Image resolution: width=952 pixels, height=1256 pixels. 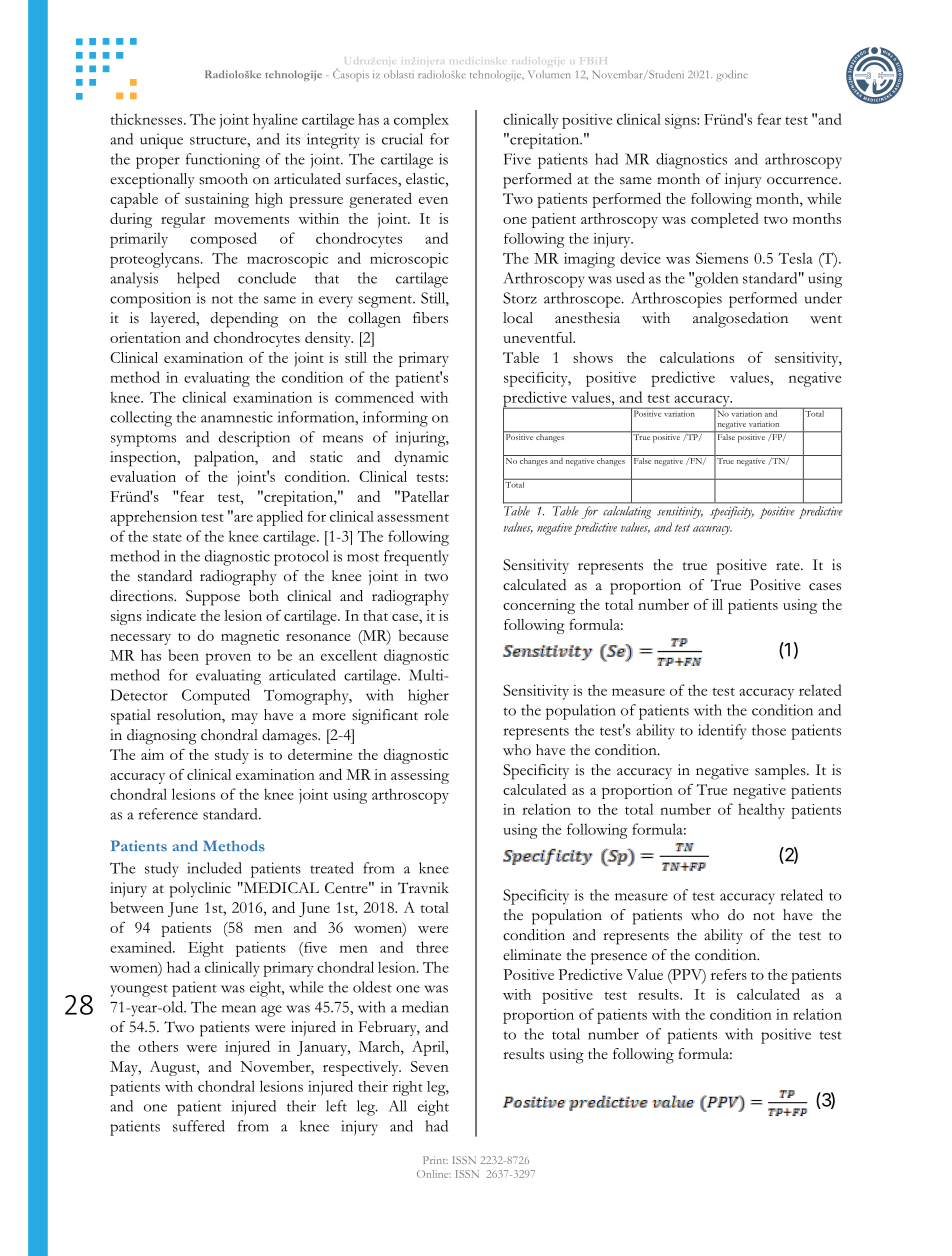 I want to click on functioning, so click(x=223, y=161).
